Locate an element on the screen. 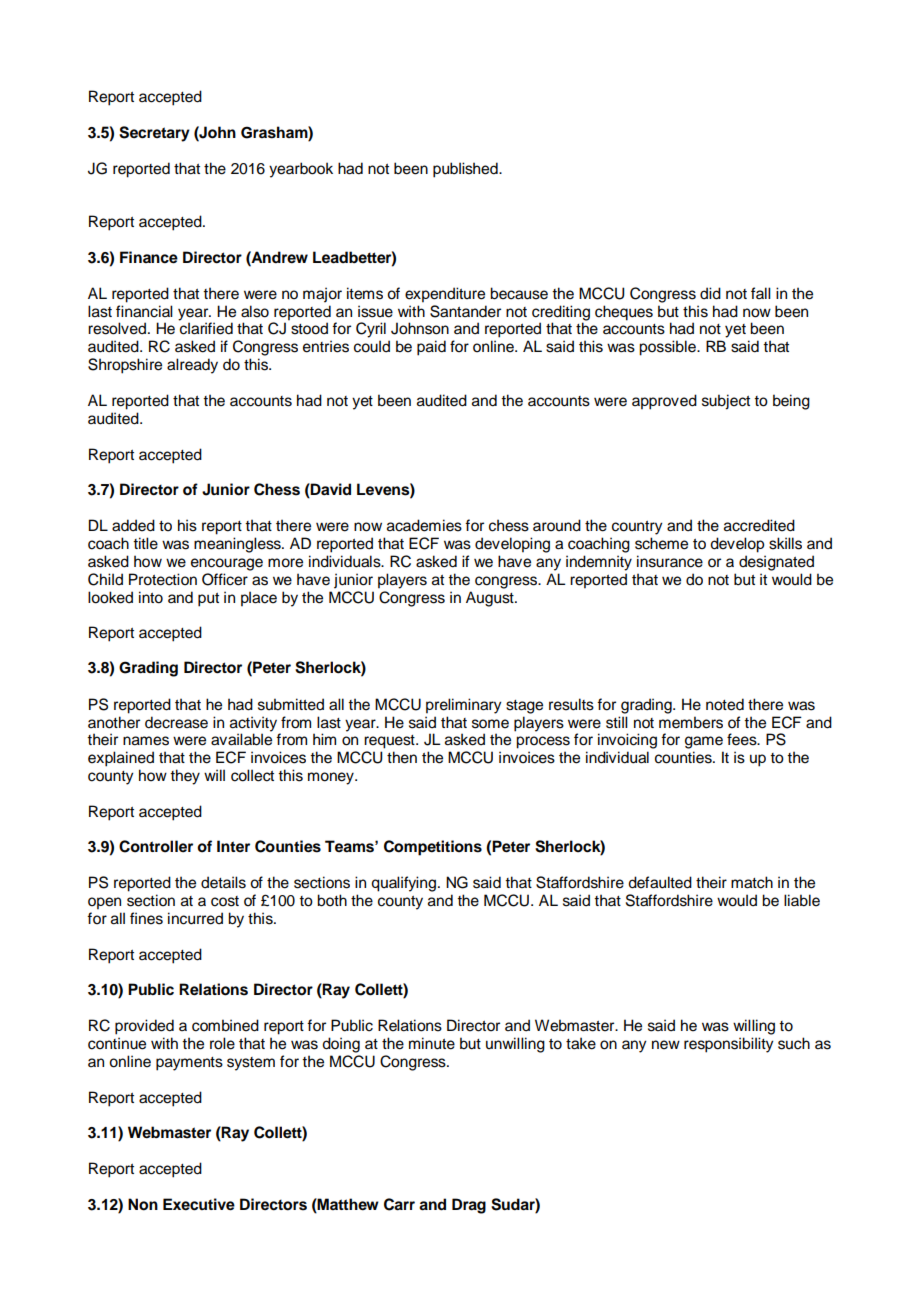 The width and height of the screenshot is (924, 1308). noted is located at coordinates (725, 704).
